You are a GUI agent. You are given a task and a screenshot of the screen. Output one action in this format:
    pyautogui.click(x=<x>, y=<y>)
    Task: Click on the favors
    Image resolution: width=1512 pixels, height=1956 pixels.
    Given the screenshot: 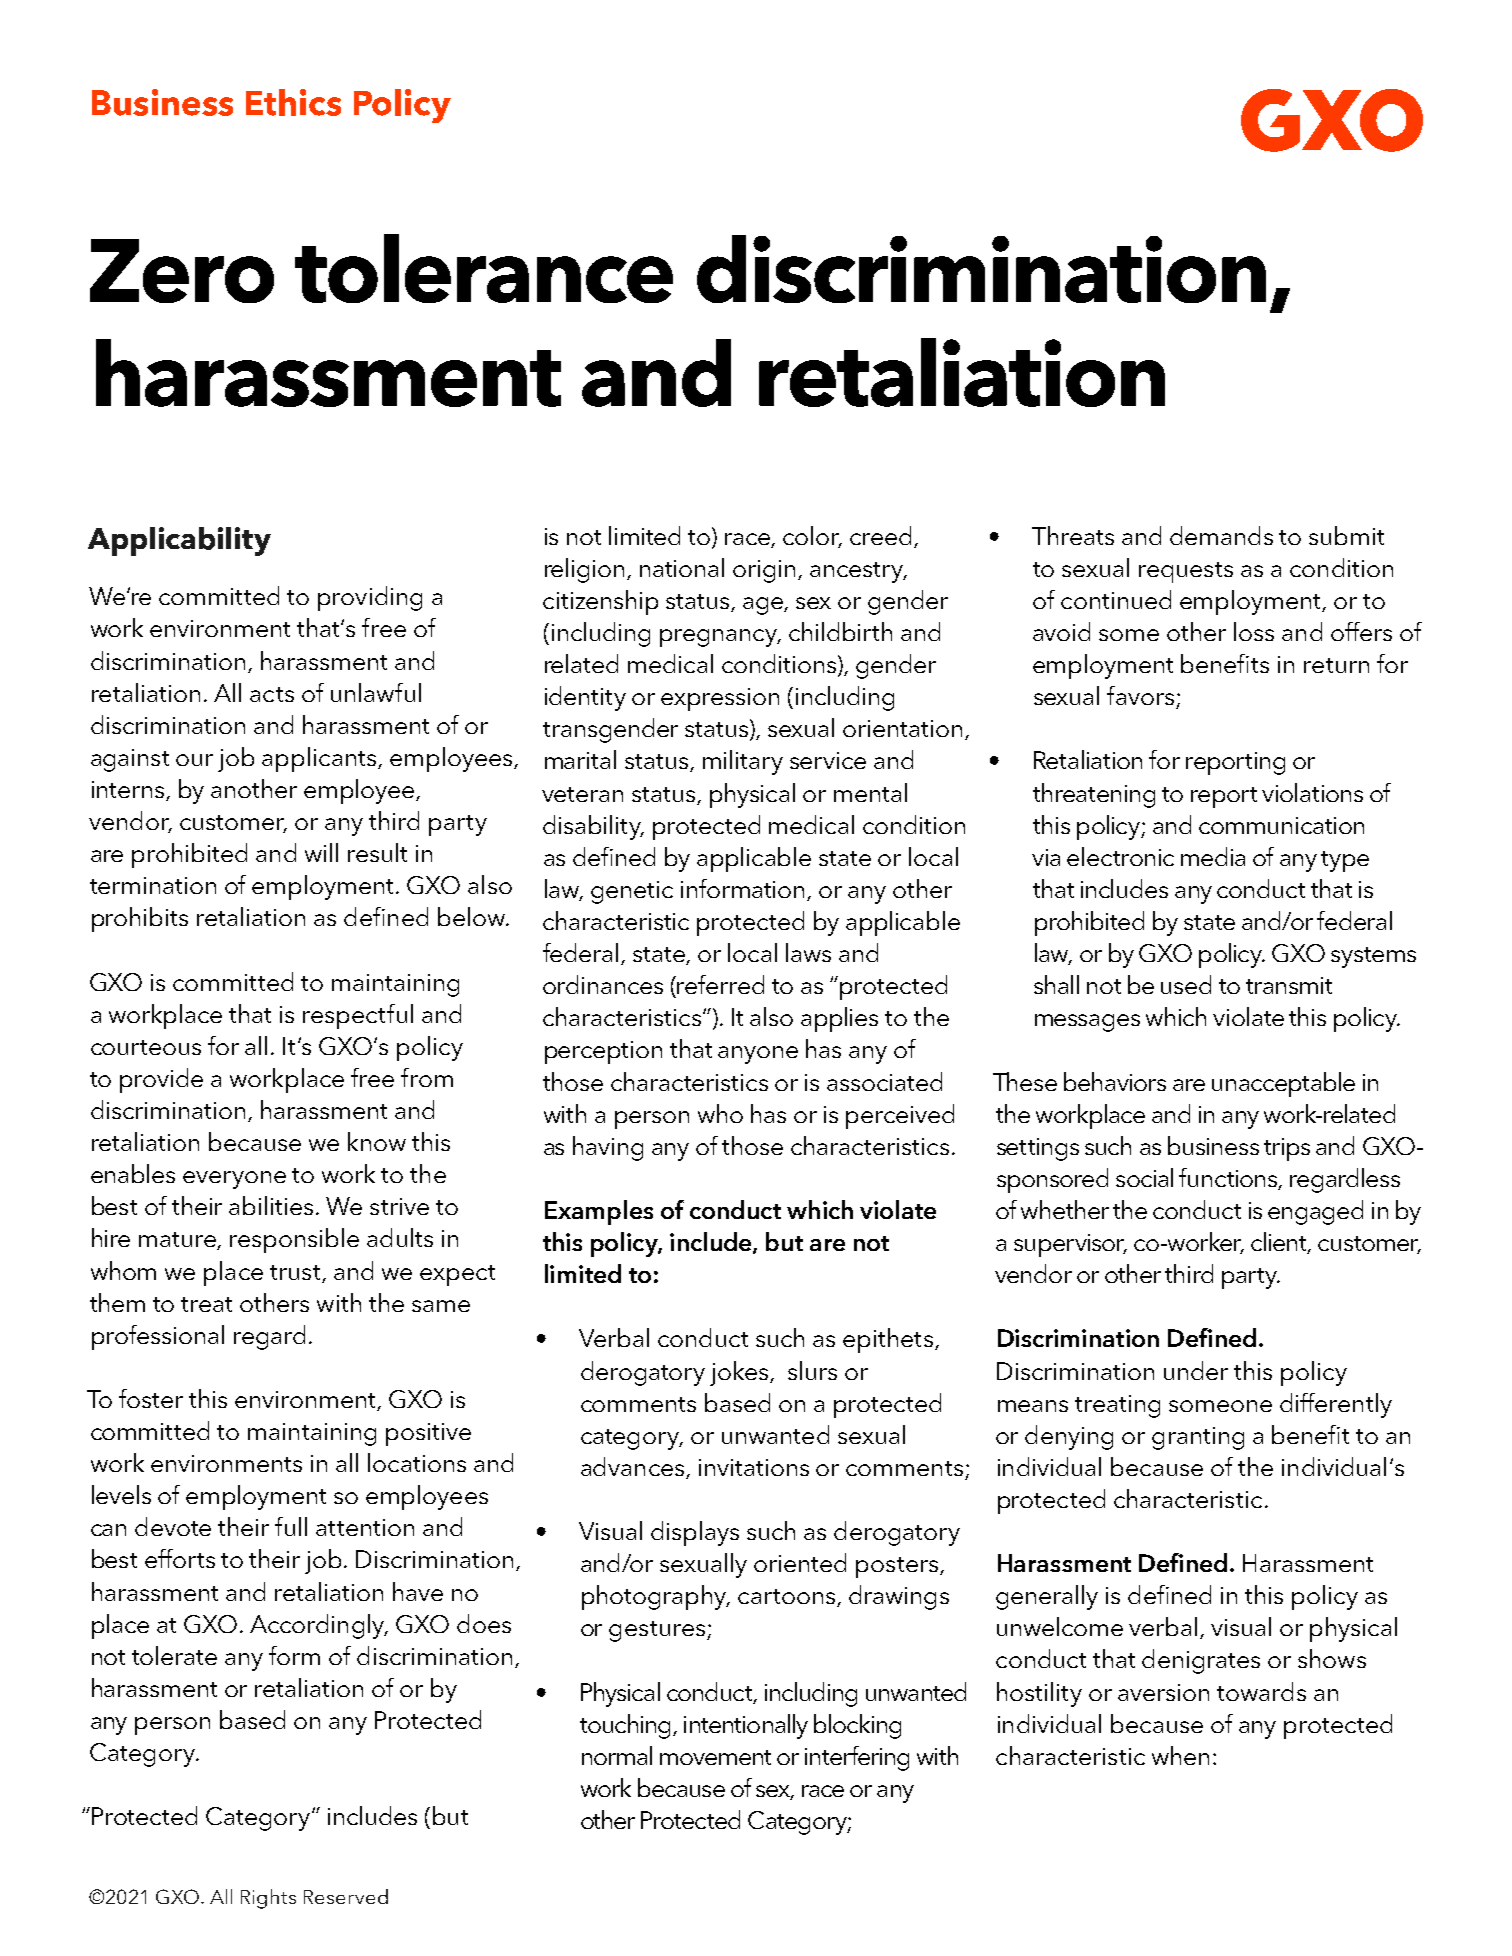 What is the action you would take?
    pyautogui.click(x=1140, y=695)
